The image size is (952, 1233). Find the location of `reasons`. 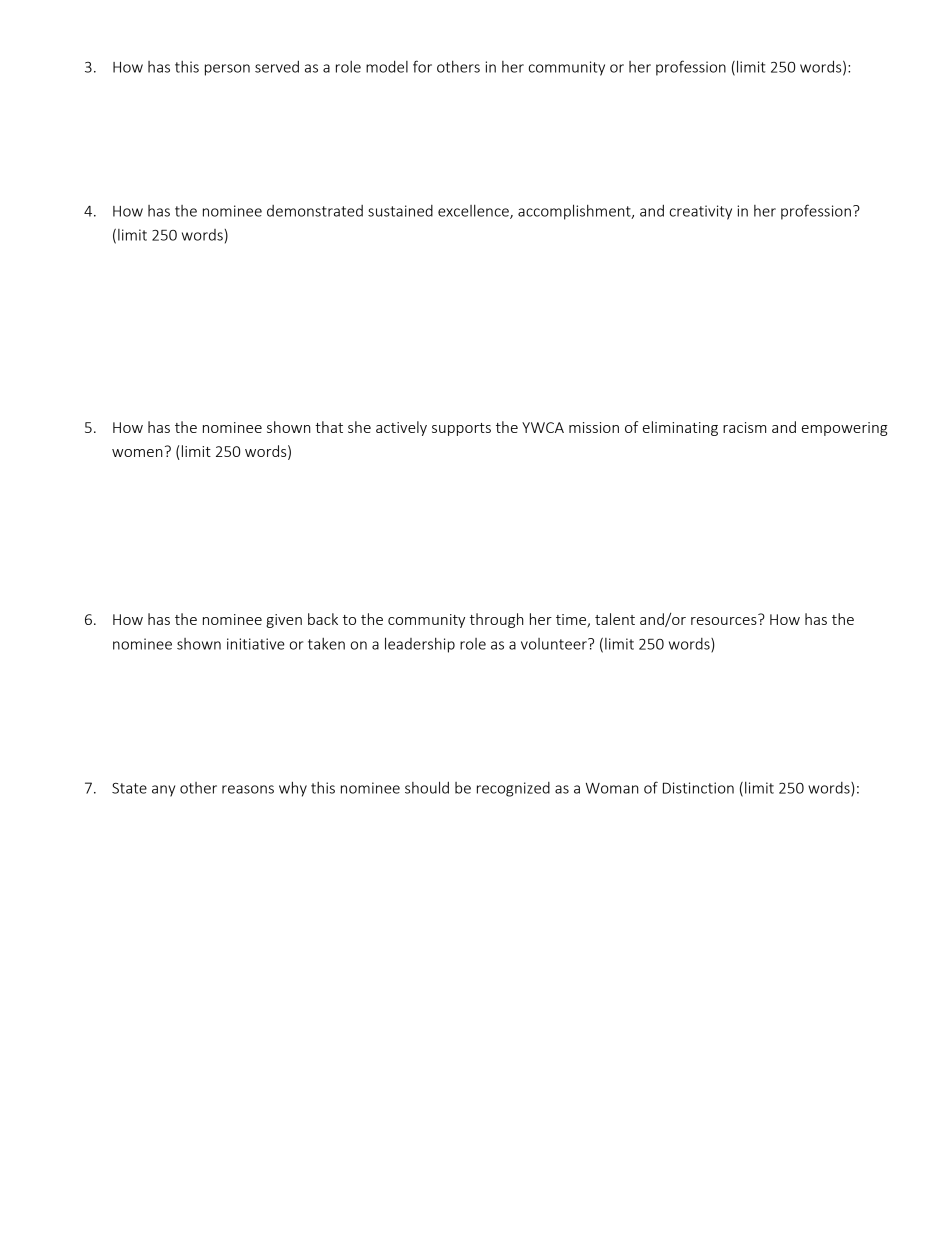

reasons is located at coordinates (248, 789).
